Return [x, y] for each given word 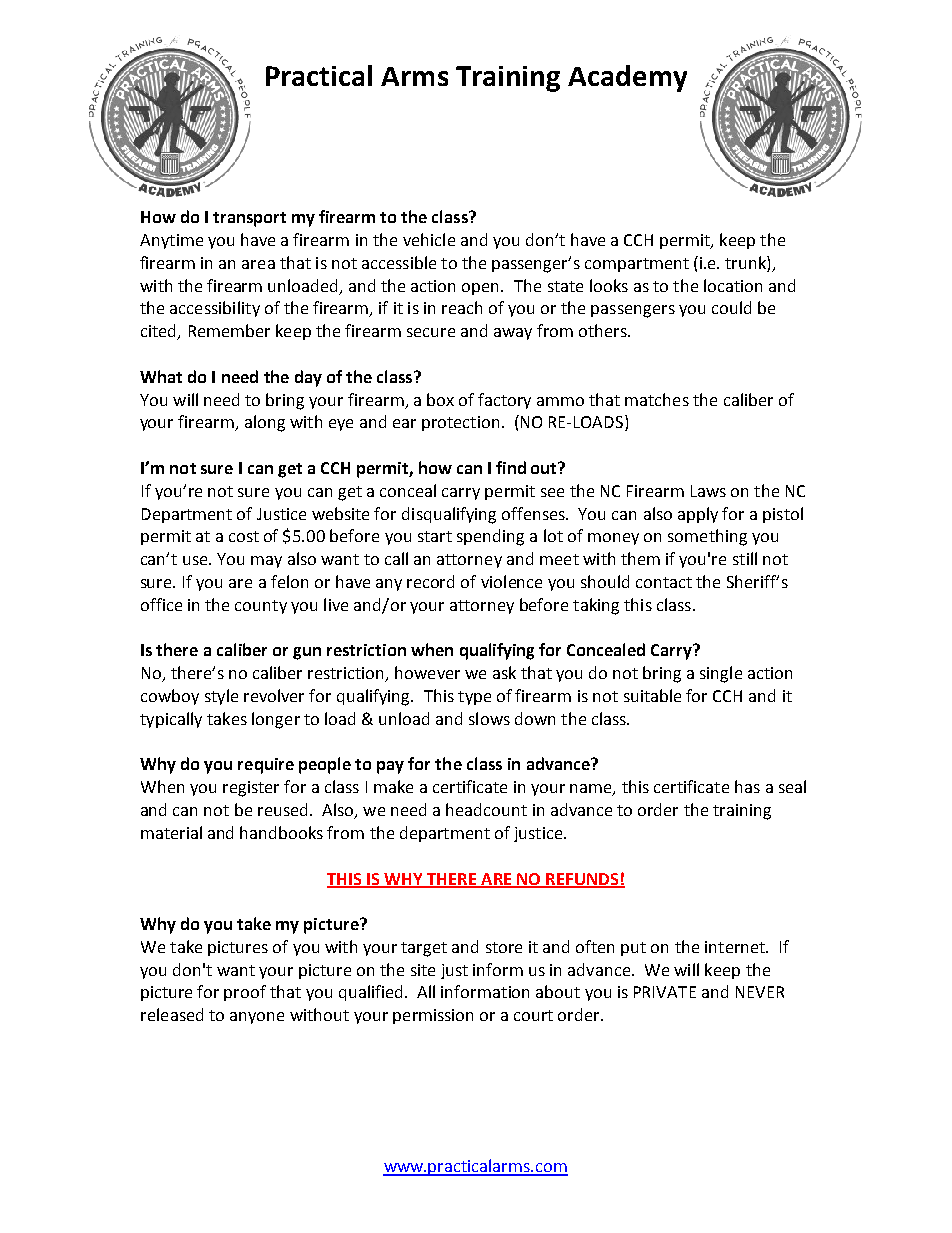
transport [249, 219]
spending [490, 537]
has [747, 786]
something [707, 537]
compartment [637, 265]
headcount [486, 809]
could [731, 307]
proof [245, 993]
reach [462, 307]
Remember [229, 330]
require [266, 766]
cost [244, 536]
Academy [627, 78]
